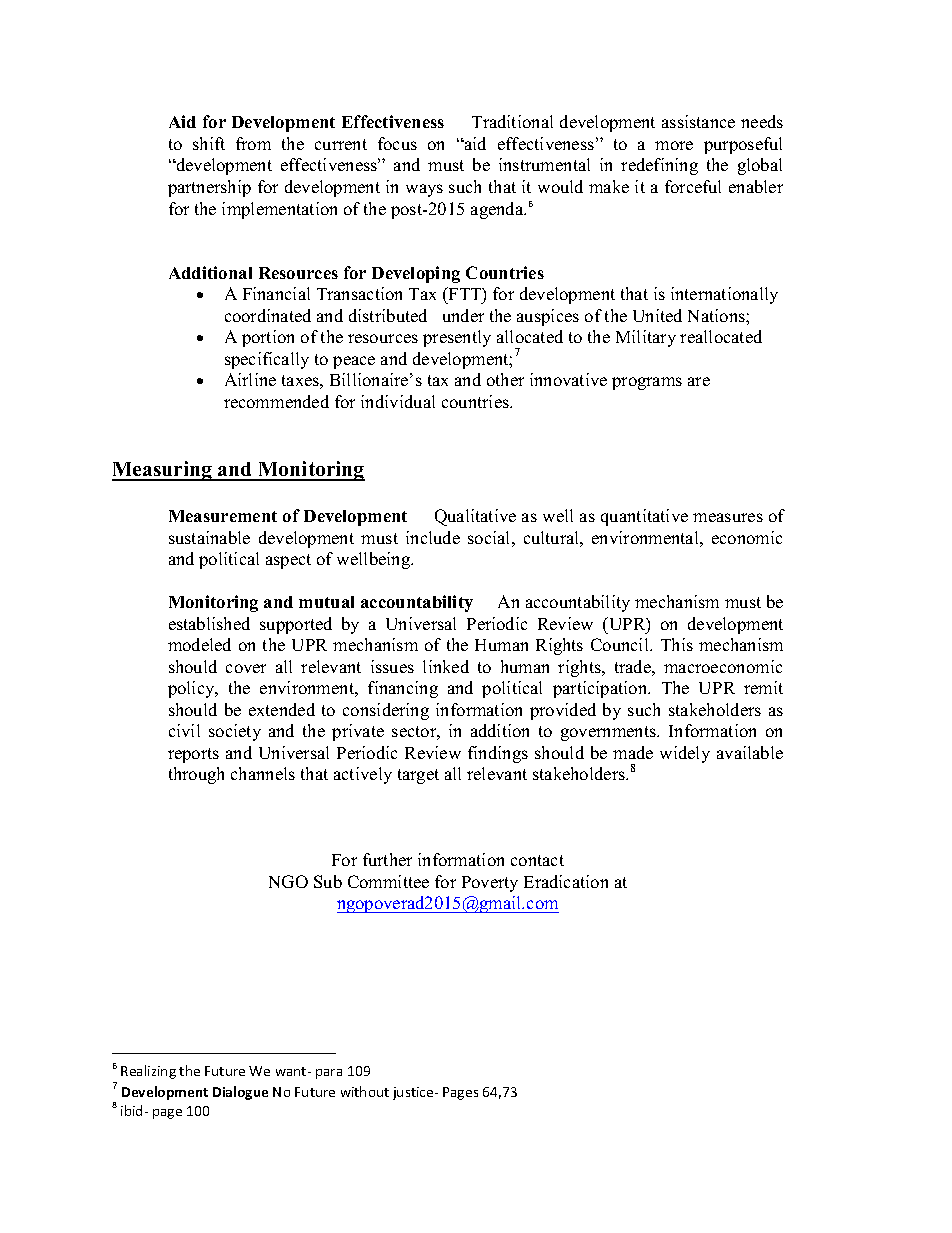  I want to click on measures, so click(728, 517).
